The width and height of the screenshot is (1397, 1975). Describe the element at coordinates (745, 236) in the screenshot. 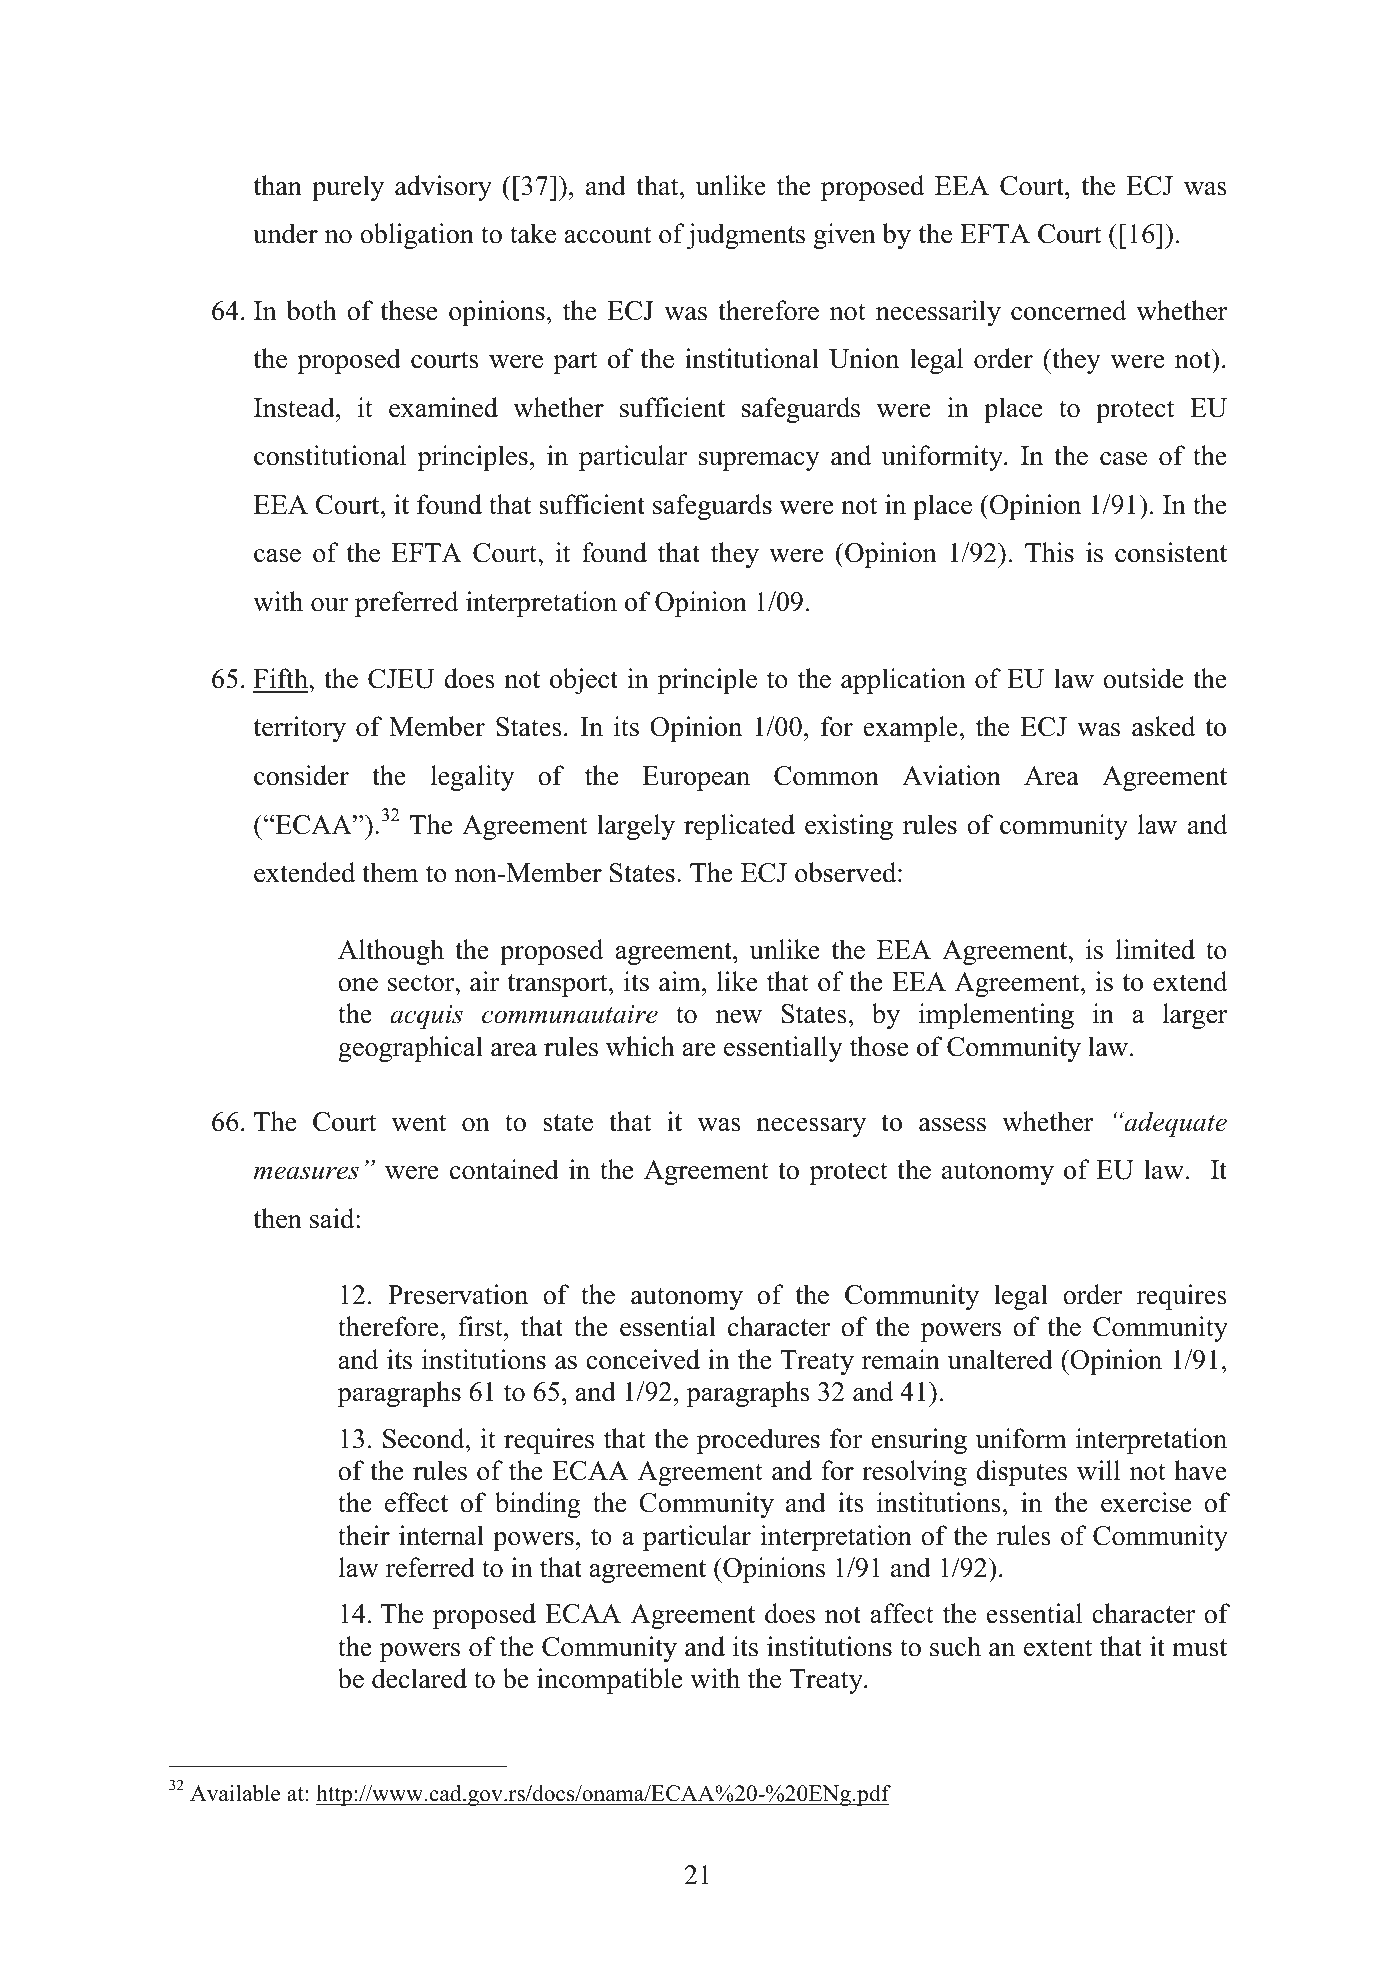

I see `judgments` at that location.
